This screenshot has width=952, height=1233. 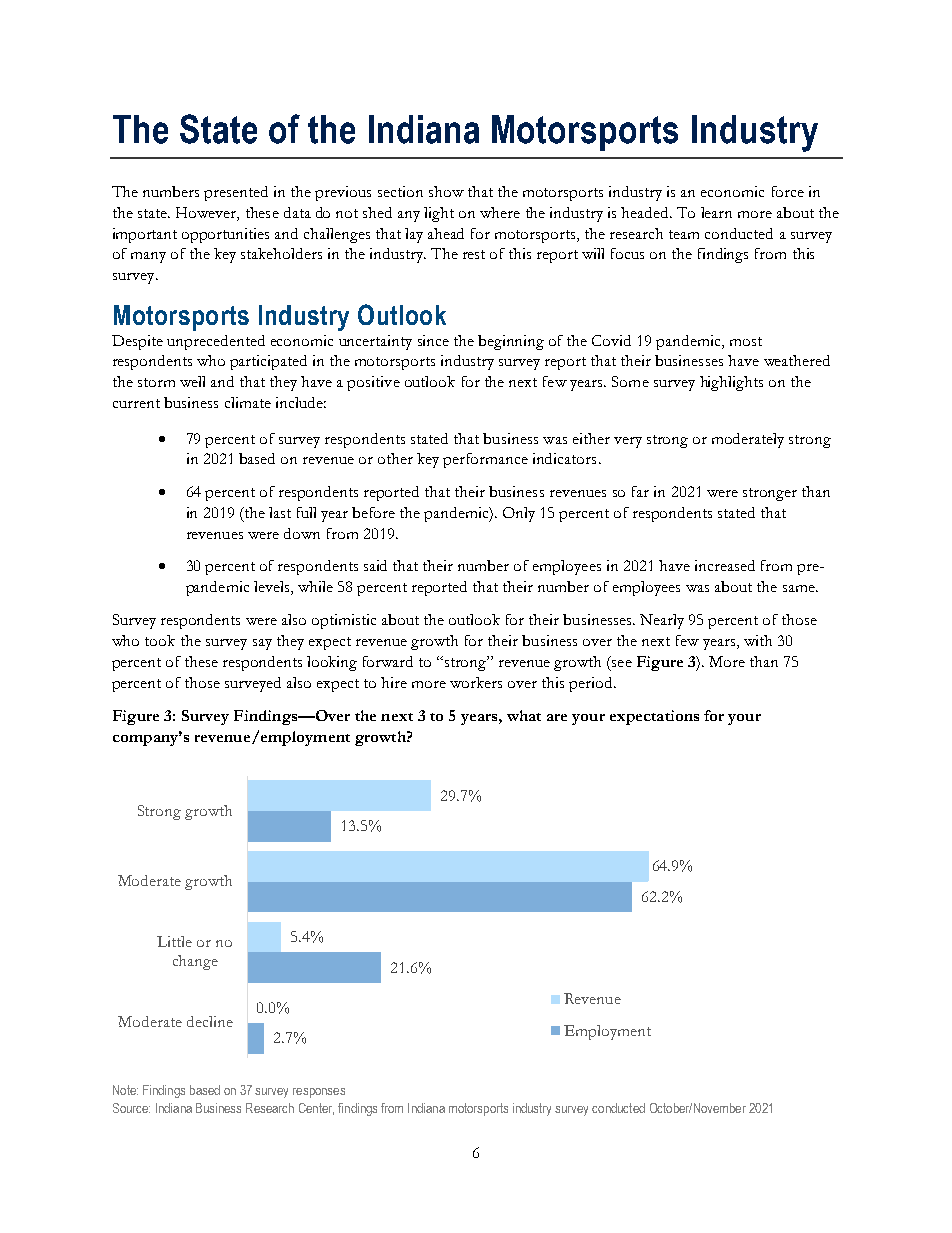 What do you see at coordinates (758, 640) in the screenshot?
I see `with` at bounding box center [758, 640].
